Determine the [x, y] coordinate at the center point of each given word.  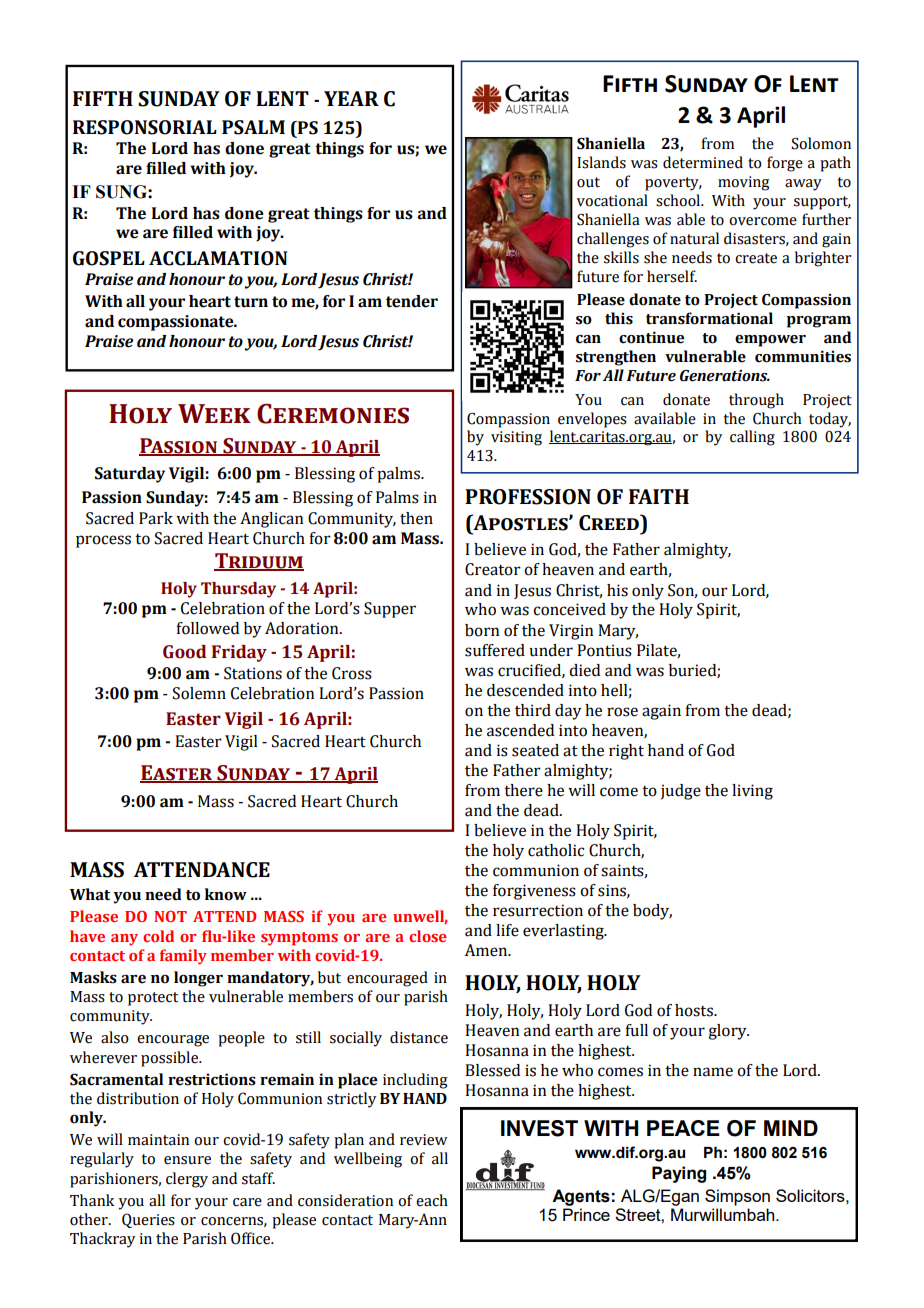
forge [785, 164]
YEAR [351, 98]
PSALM [253, 127]
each [432, 1200]
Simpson [737, 1197]
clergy [187, 1180]
